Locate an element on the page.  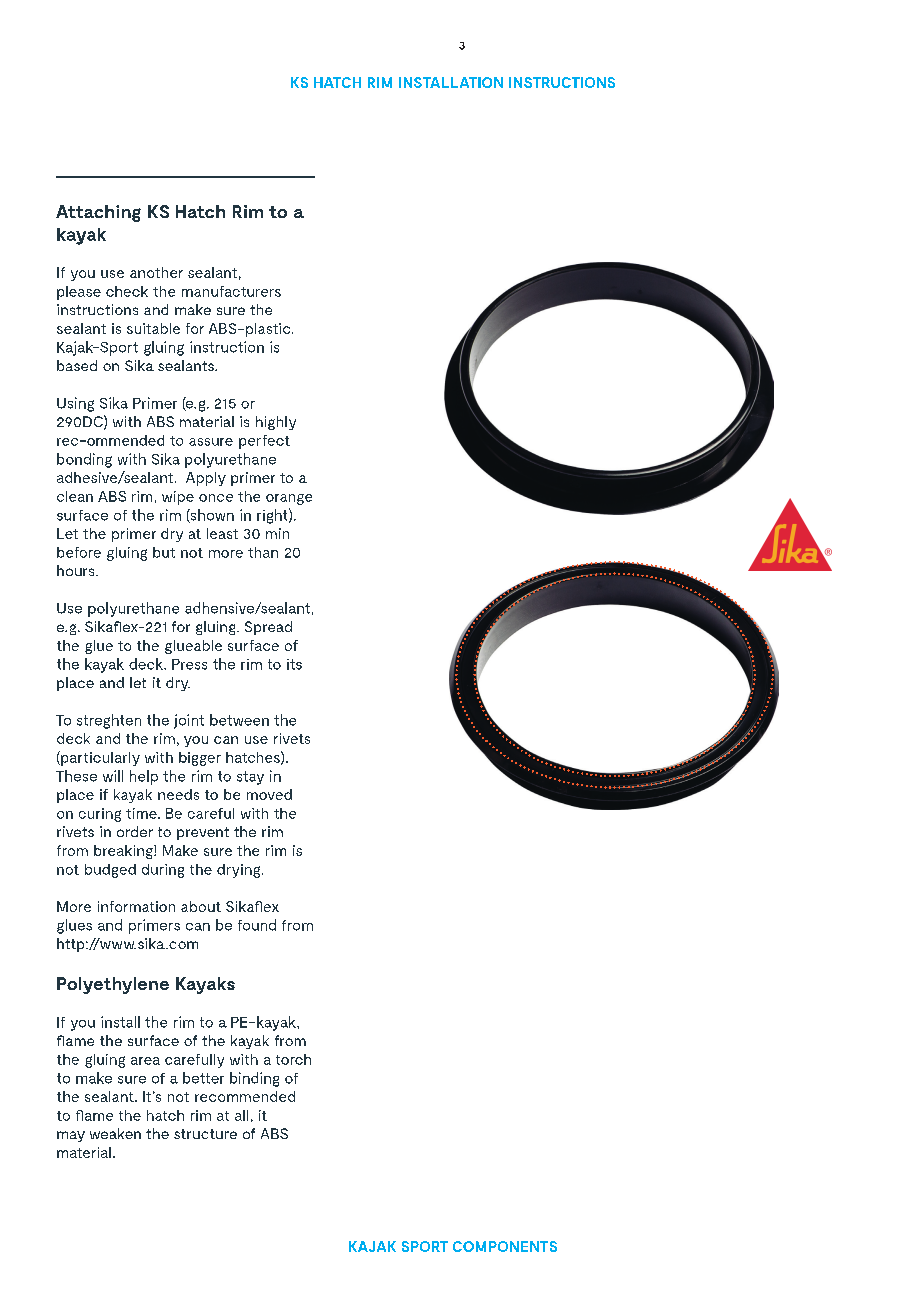
particularly is located at coordinates (99, 758).
